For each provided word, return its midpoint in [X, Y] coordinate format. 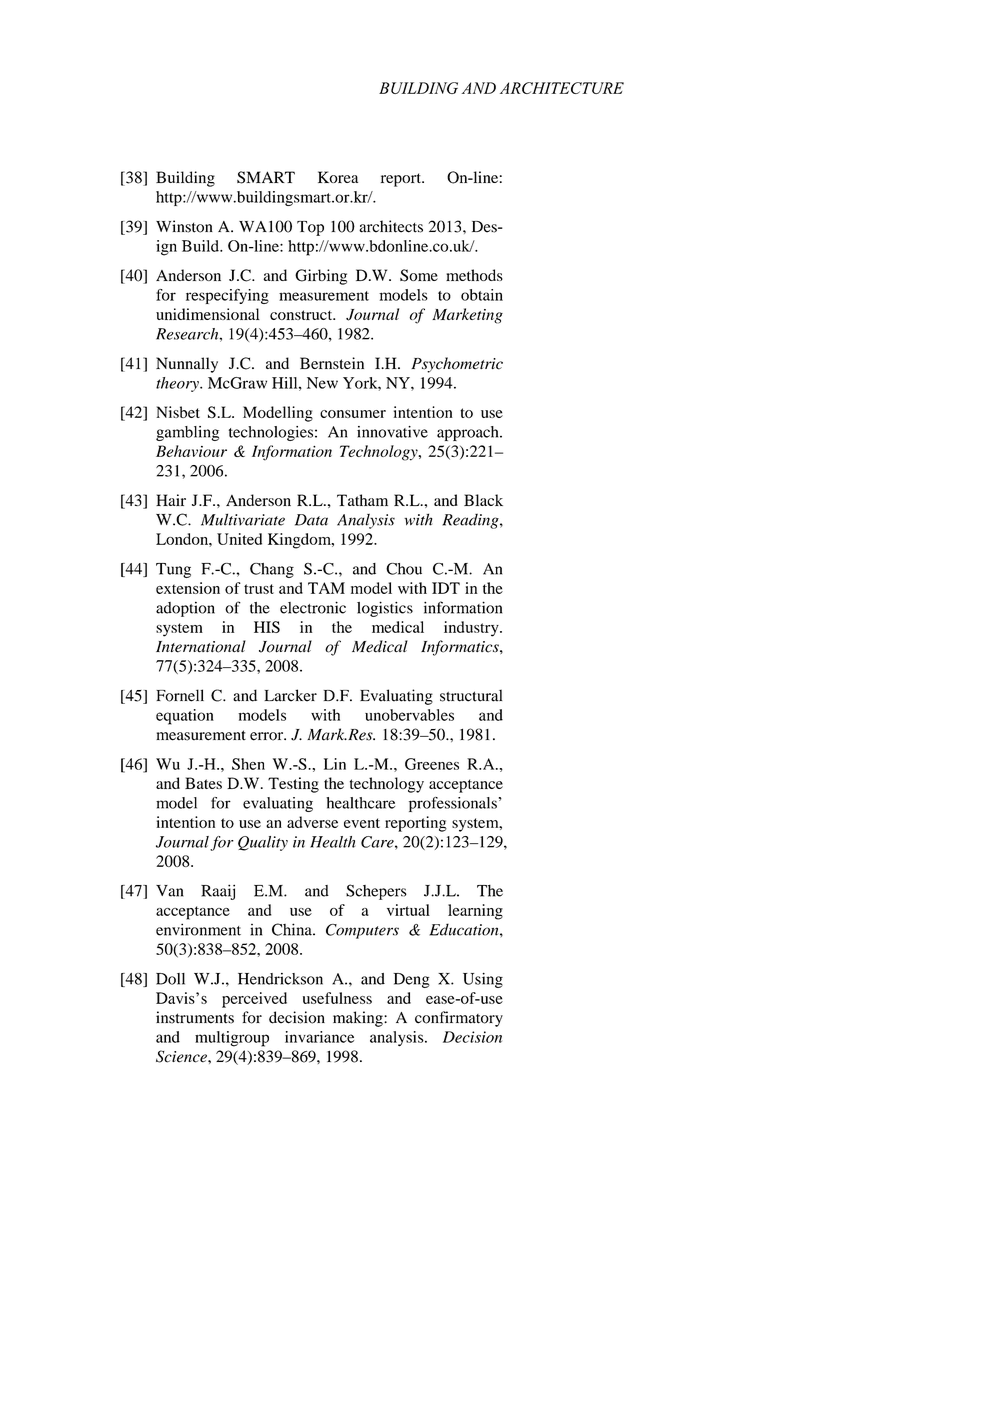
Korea [338, 177]
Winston [184, 226]
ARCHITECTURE [562, 88]
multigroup [232, 1039]
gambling [187, 433]
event [362, 823]
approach [469, 433]
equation [185, 717]
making [359, 1019]
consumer [353, 414]
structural [471, 695]
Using [483, 980]
